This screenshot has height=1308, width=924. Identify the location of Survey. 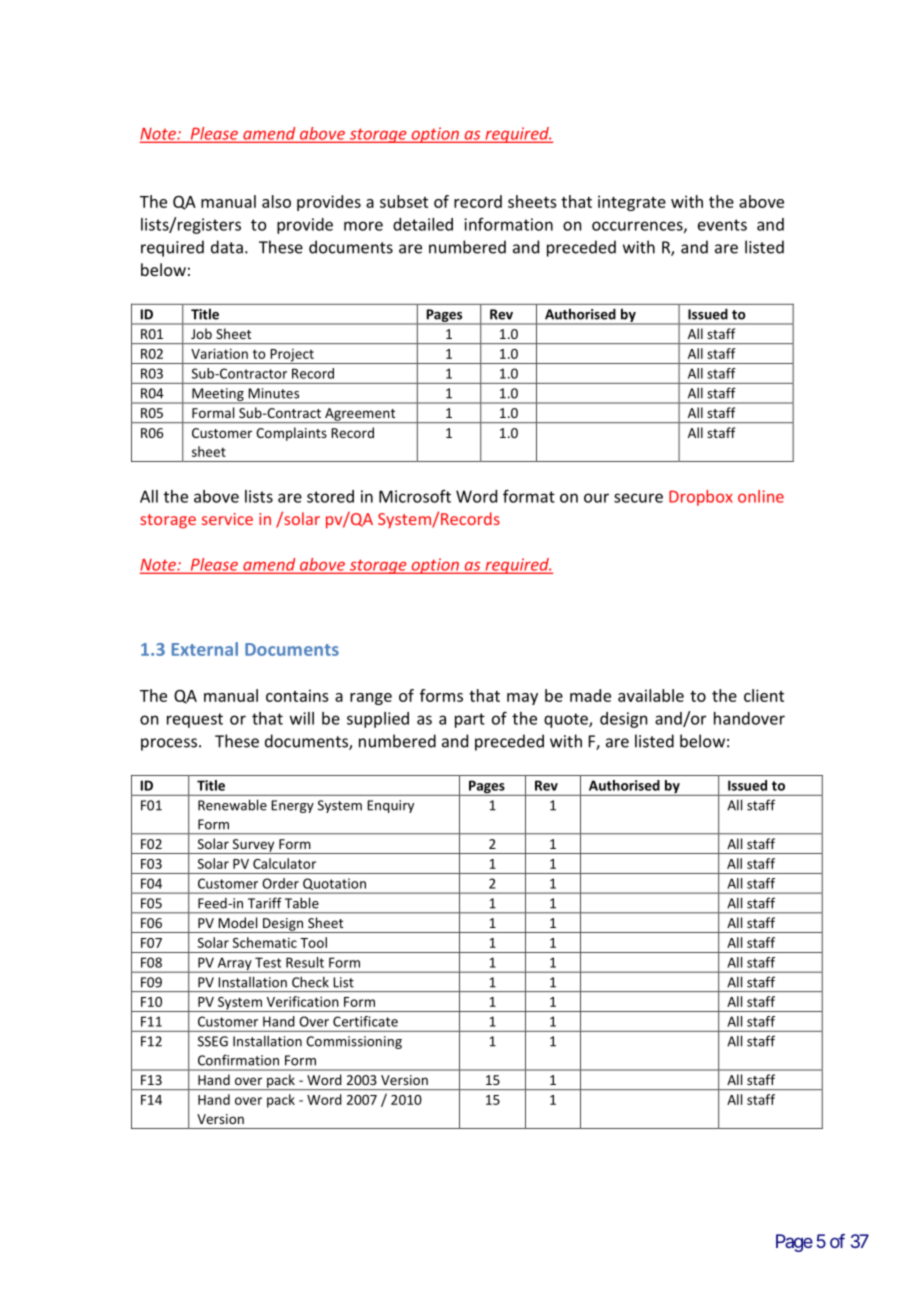
(253, 846).
